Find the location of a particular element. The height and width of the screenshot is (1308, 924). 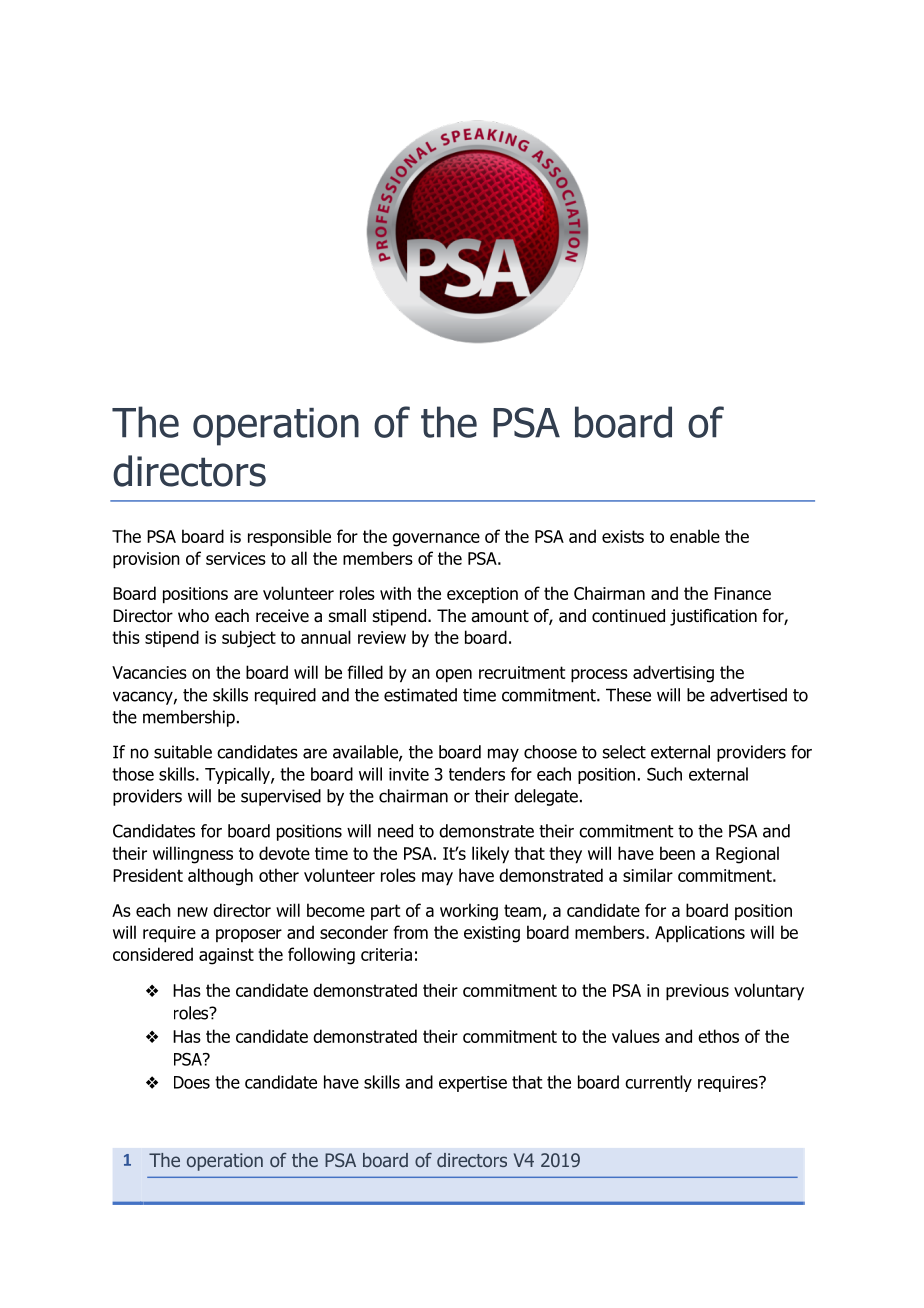

services is located at coordinates (236, 558).
